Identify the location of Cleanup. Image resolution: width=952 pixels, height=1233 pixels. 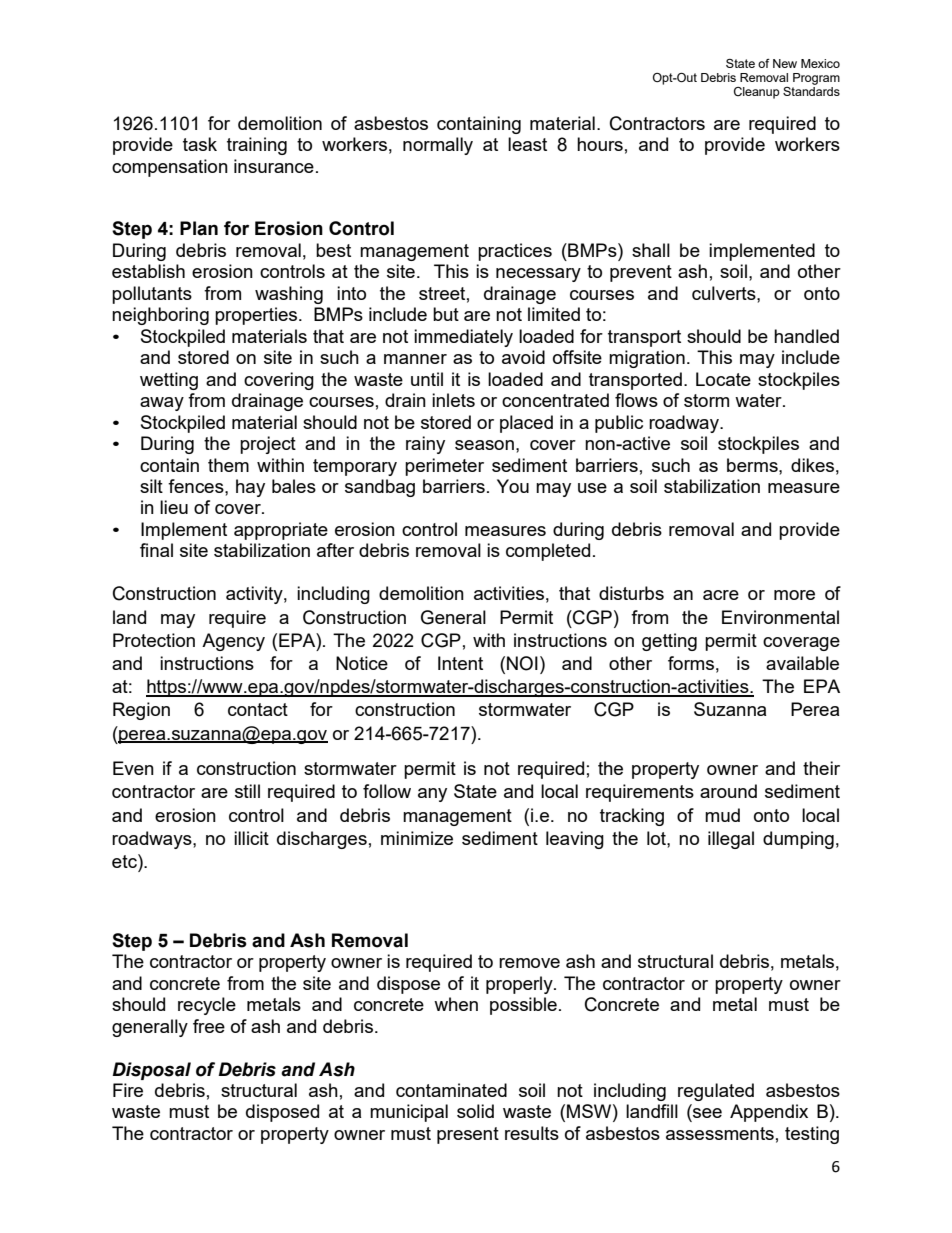
(757, 93).
